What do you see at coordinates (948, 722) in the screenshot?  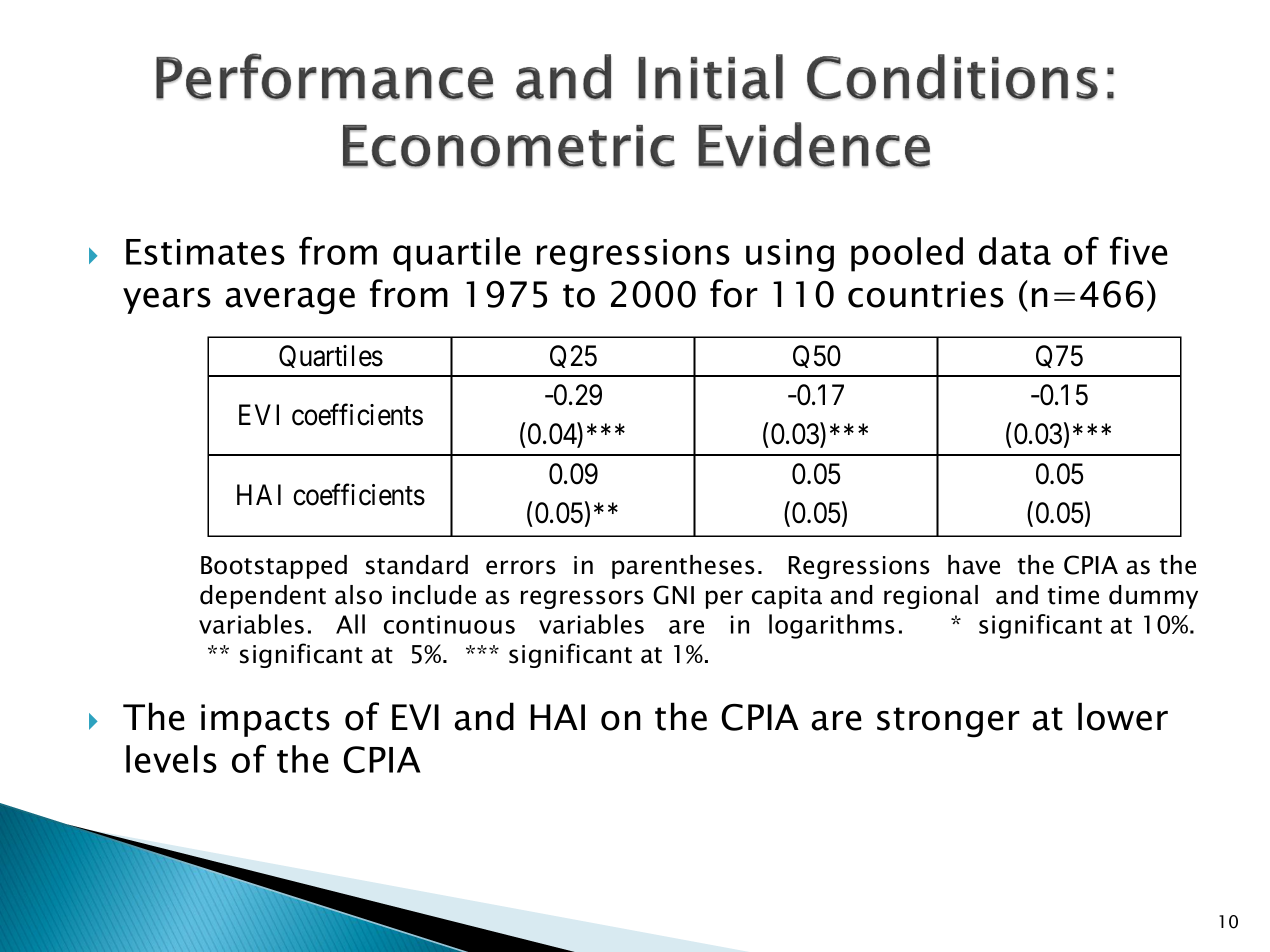 I see `stronger` at bounding box center [948, 722].
